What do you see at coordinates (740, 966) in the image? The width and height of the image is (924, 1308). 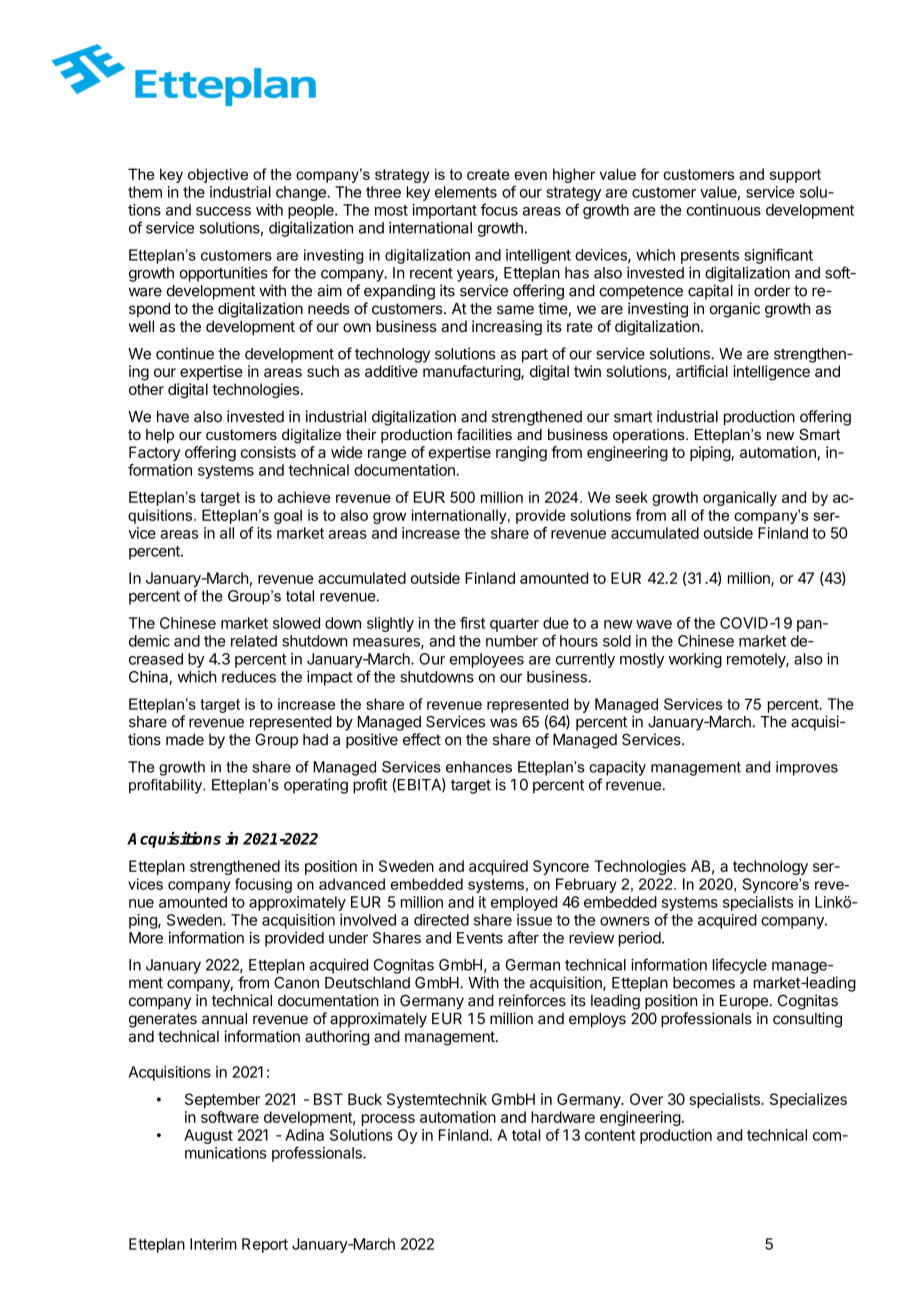 I see `lifecycle` at bounding box center [740, 966].
